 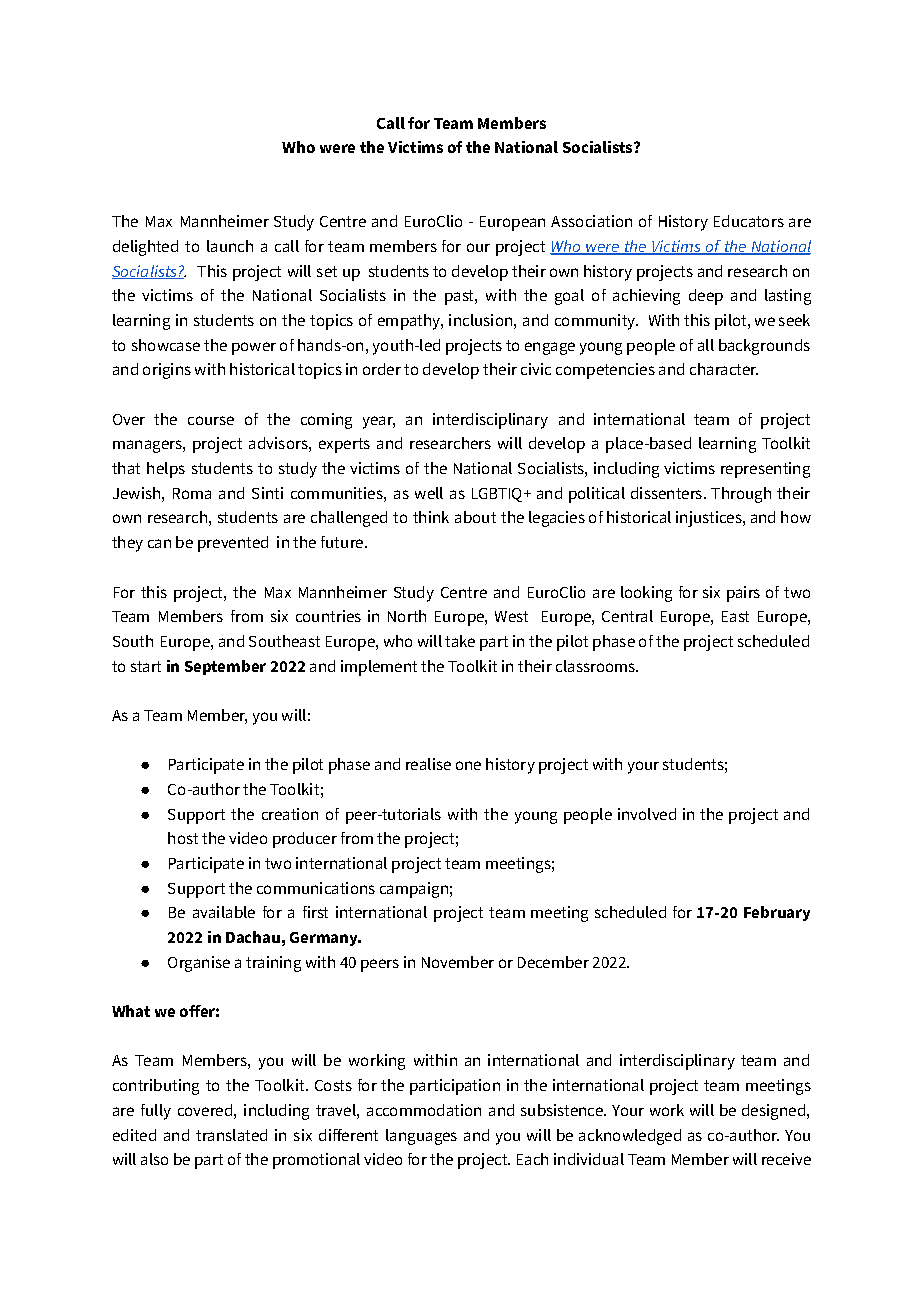 What do you see at coordinates (233, 544) in the document?
I see `prevented` at bounding box center [233, 544].
